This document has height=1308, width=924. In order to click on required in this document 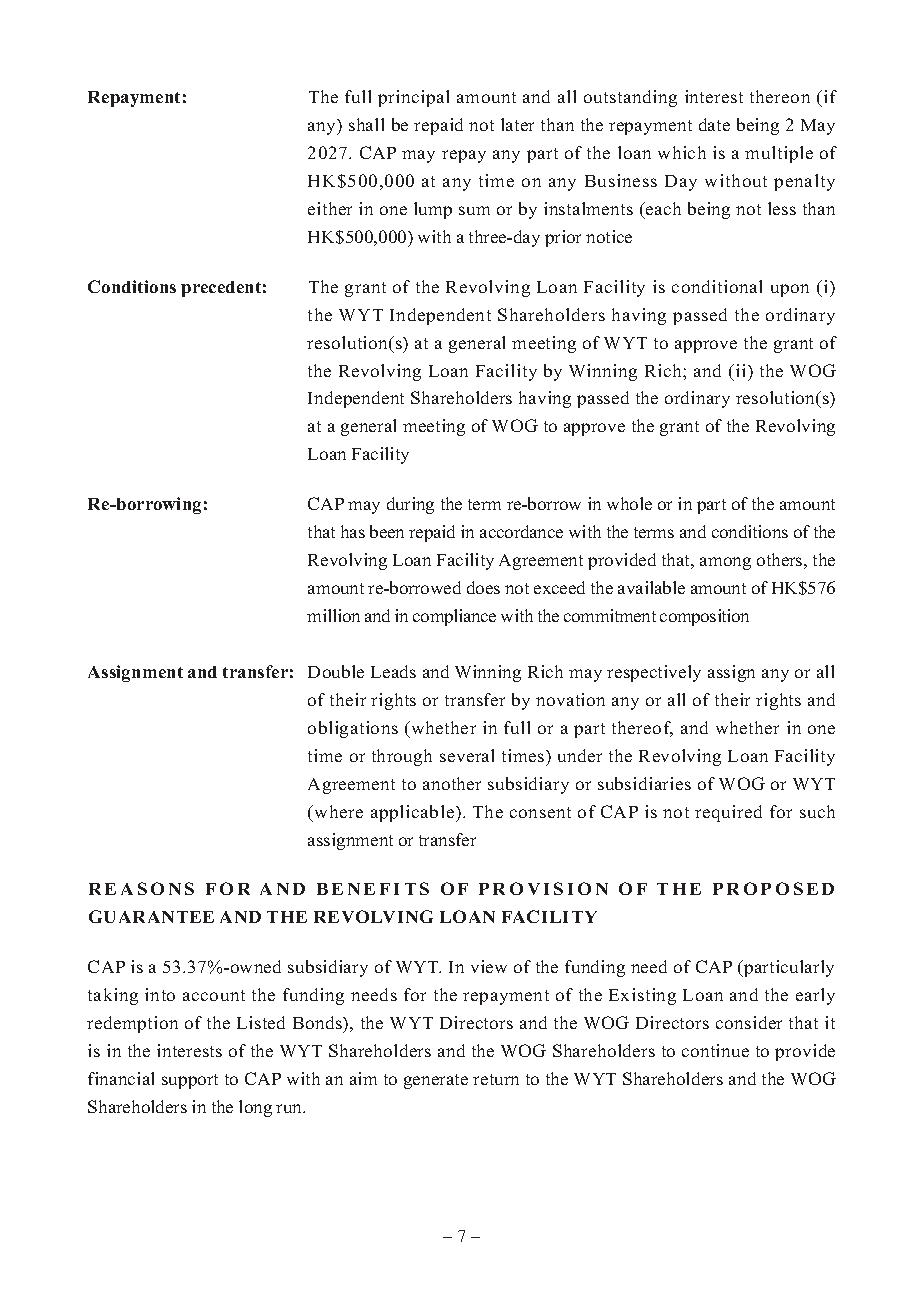, I will do `click(728, 813)`.
